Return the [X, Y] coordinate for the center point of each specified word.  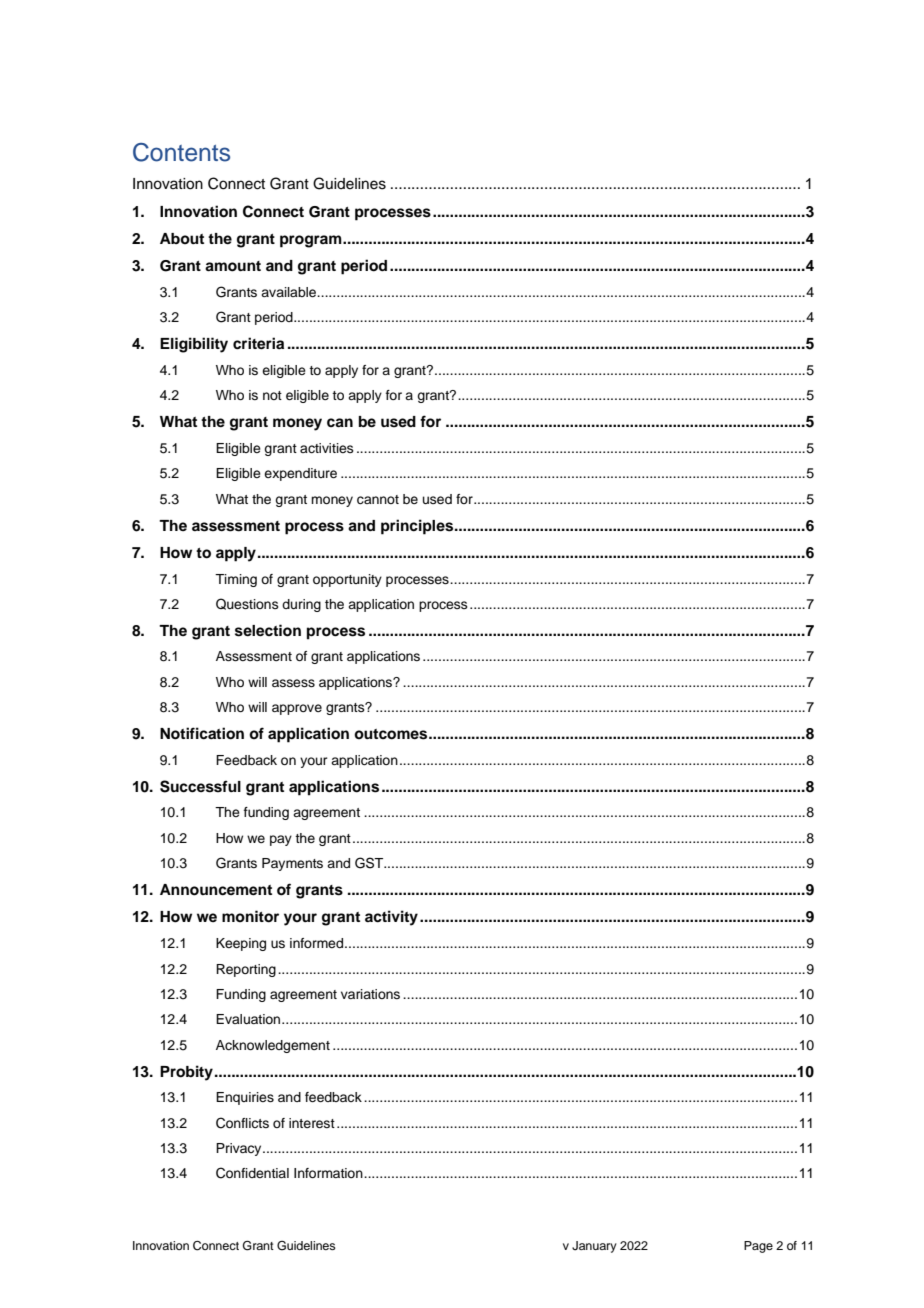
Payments [292, 864]
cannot [378, 500]
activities [327, 448]
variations [370, 994]
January [594, 1247]
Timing [236, 580]
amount [233, 266]
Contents [181, 152]
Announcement [216, 890]
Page [758, 1247]
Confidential [252, 1173]
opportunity [347, 580]
